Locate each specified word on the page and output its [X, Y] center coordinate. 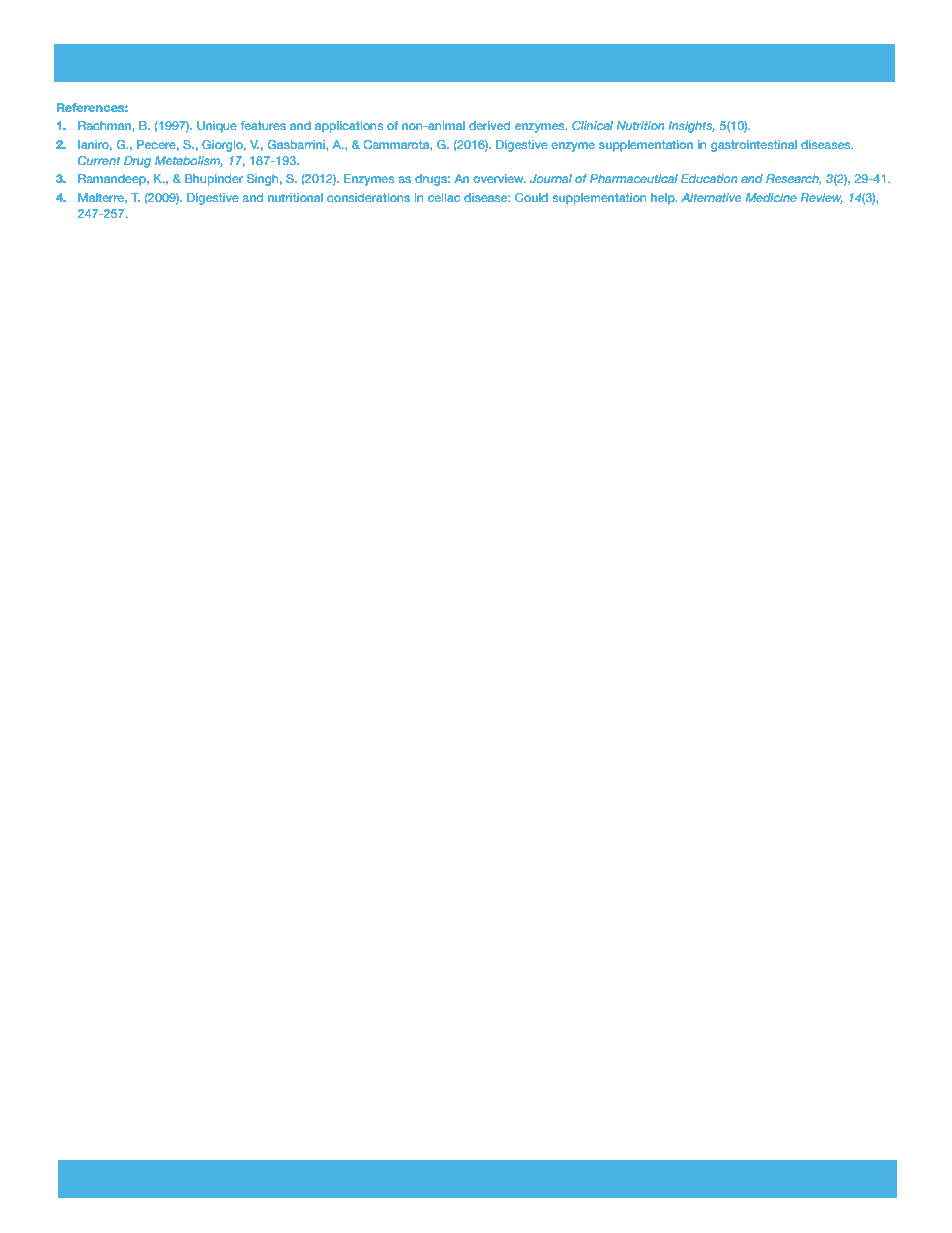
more [322, 1180]
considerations [368, 197]
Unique [217, 127]
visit [452, 1179]
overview [499, 178]
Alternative [711, 197]
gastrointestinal [754, 146]
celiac [444, 197]
